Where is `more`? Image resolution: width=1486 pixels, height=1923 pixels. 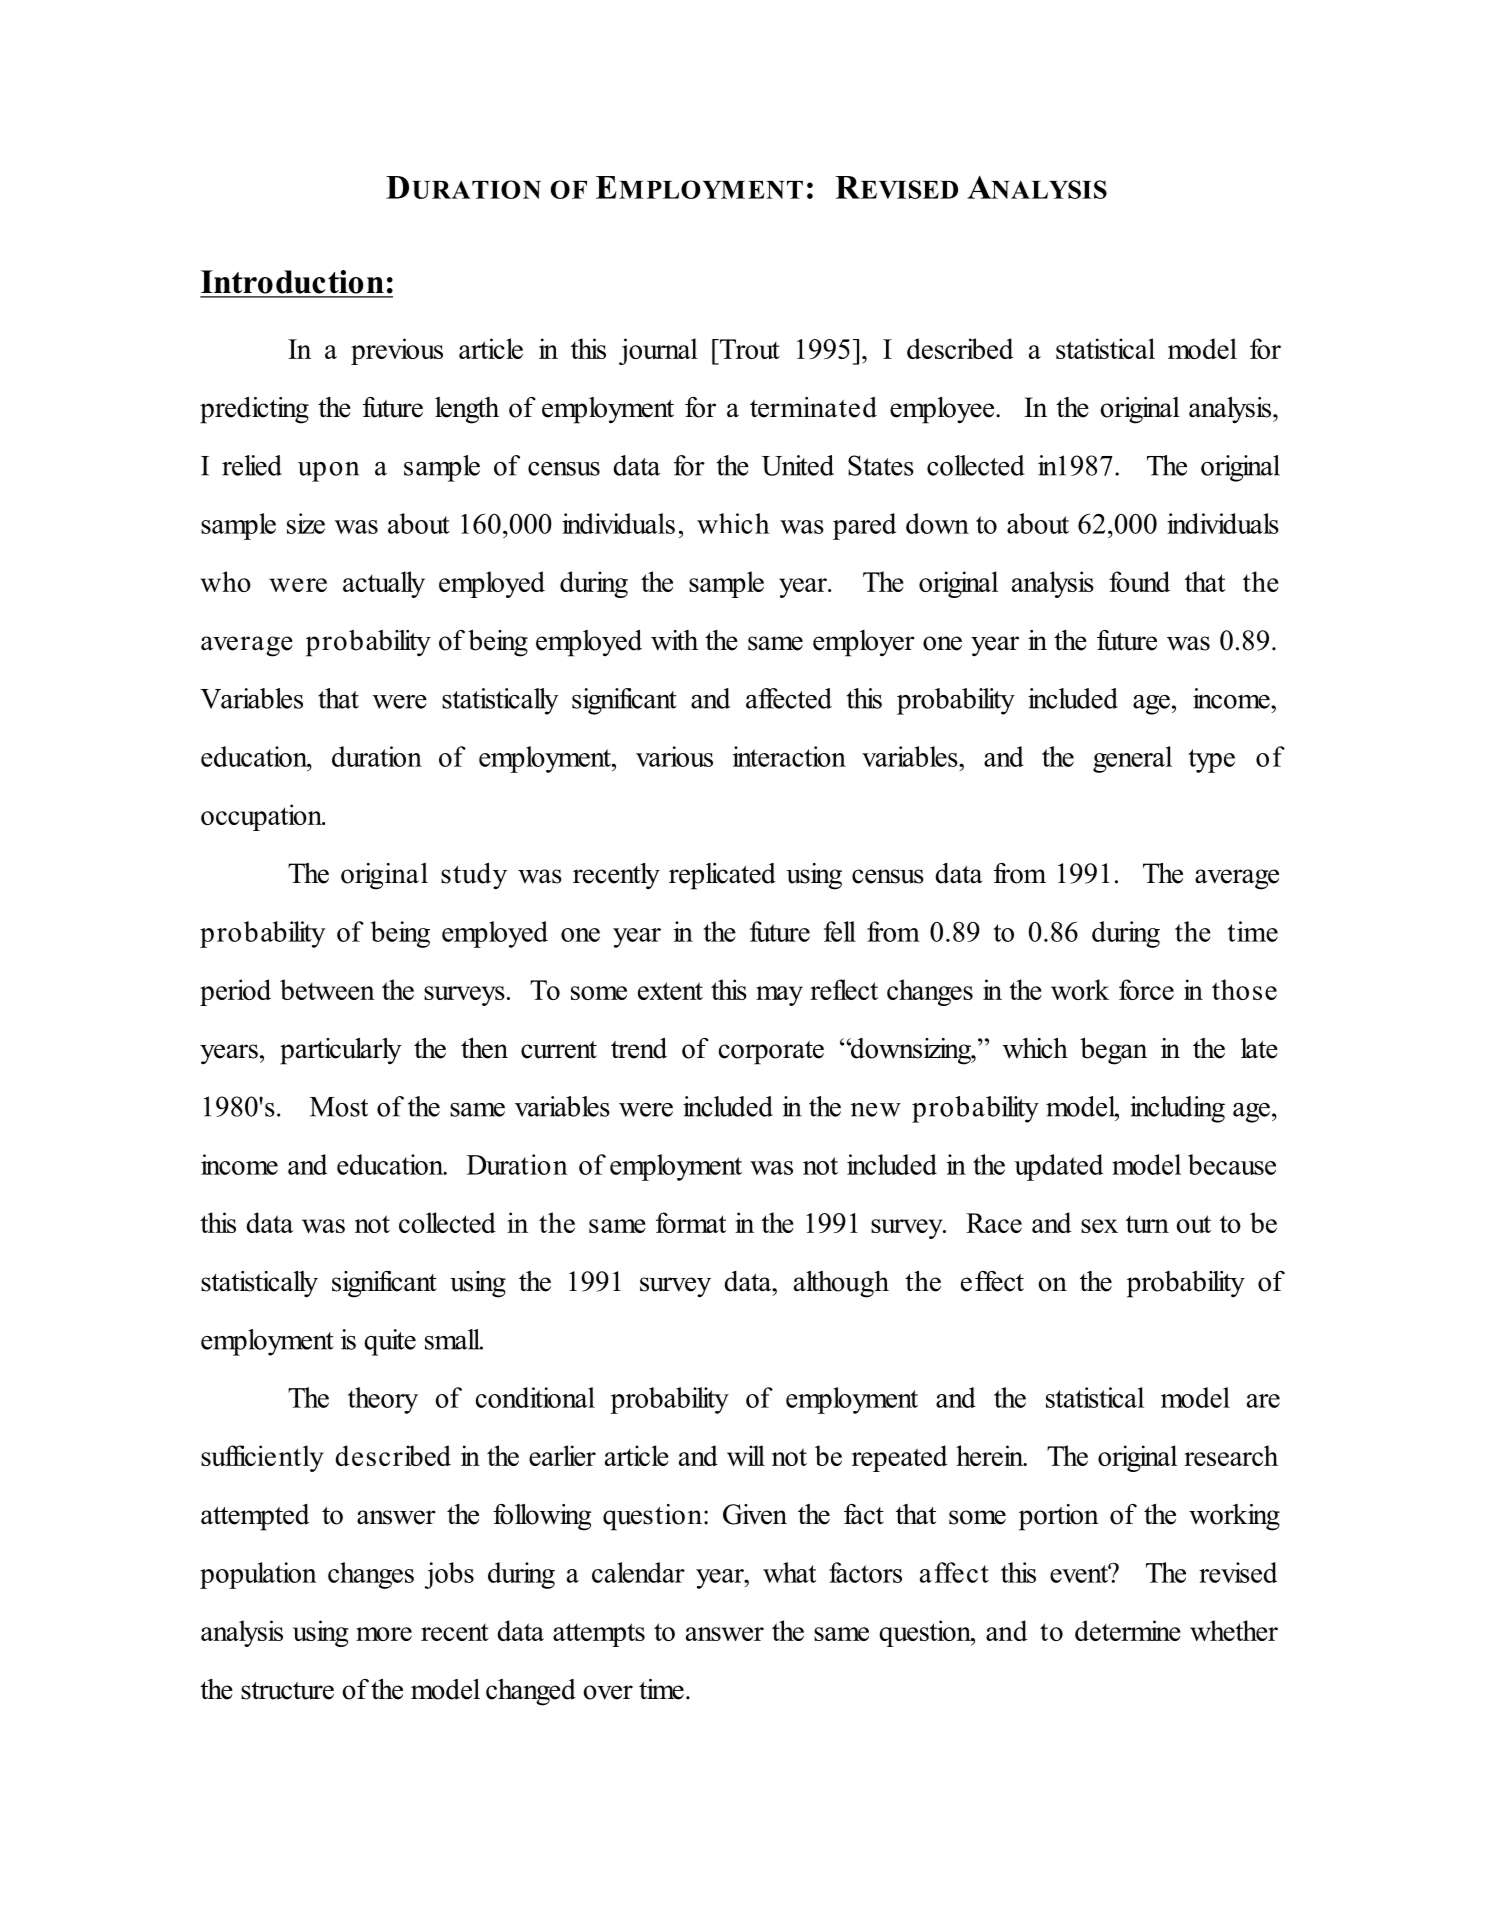 more is located at coordinates (384, 1634).
